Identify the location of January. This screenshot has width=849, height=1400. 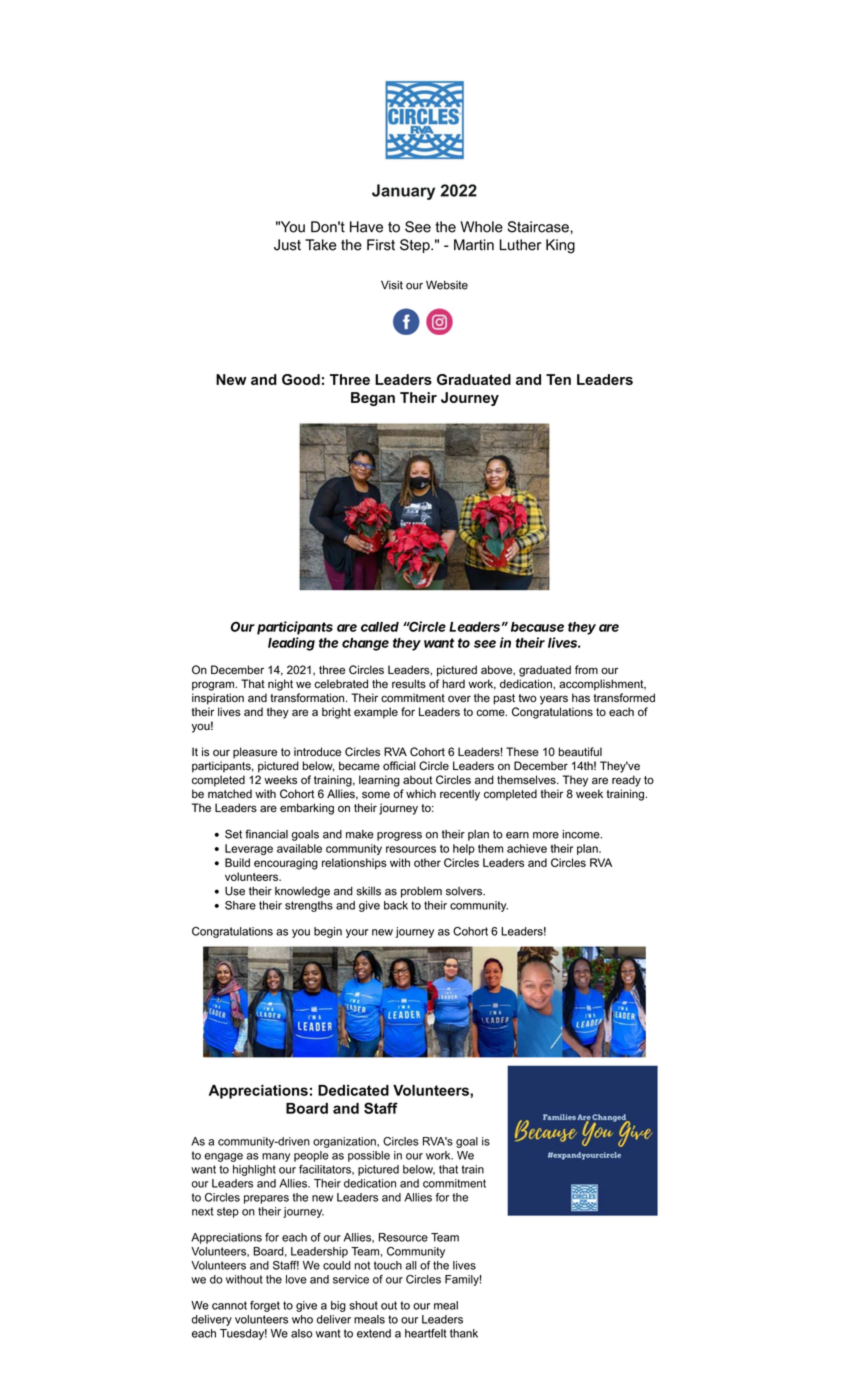
(403, 192).
